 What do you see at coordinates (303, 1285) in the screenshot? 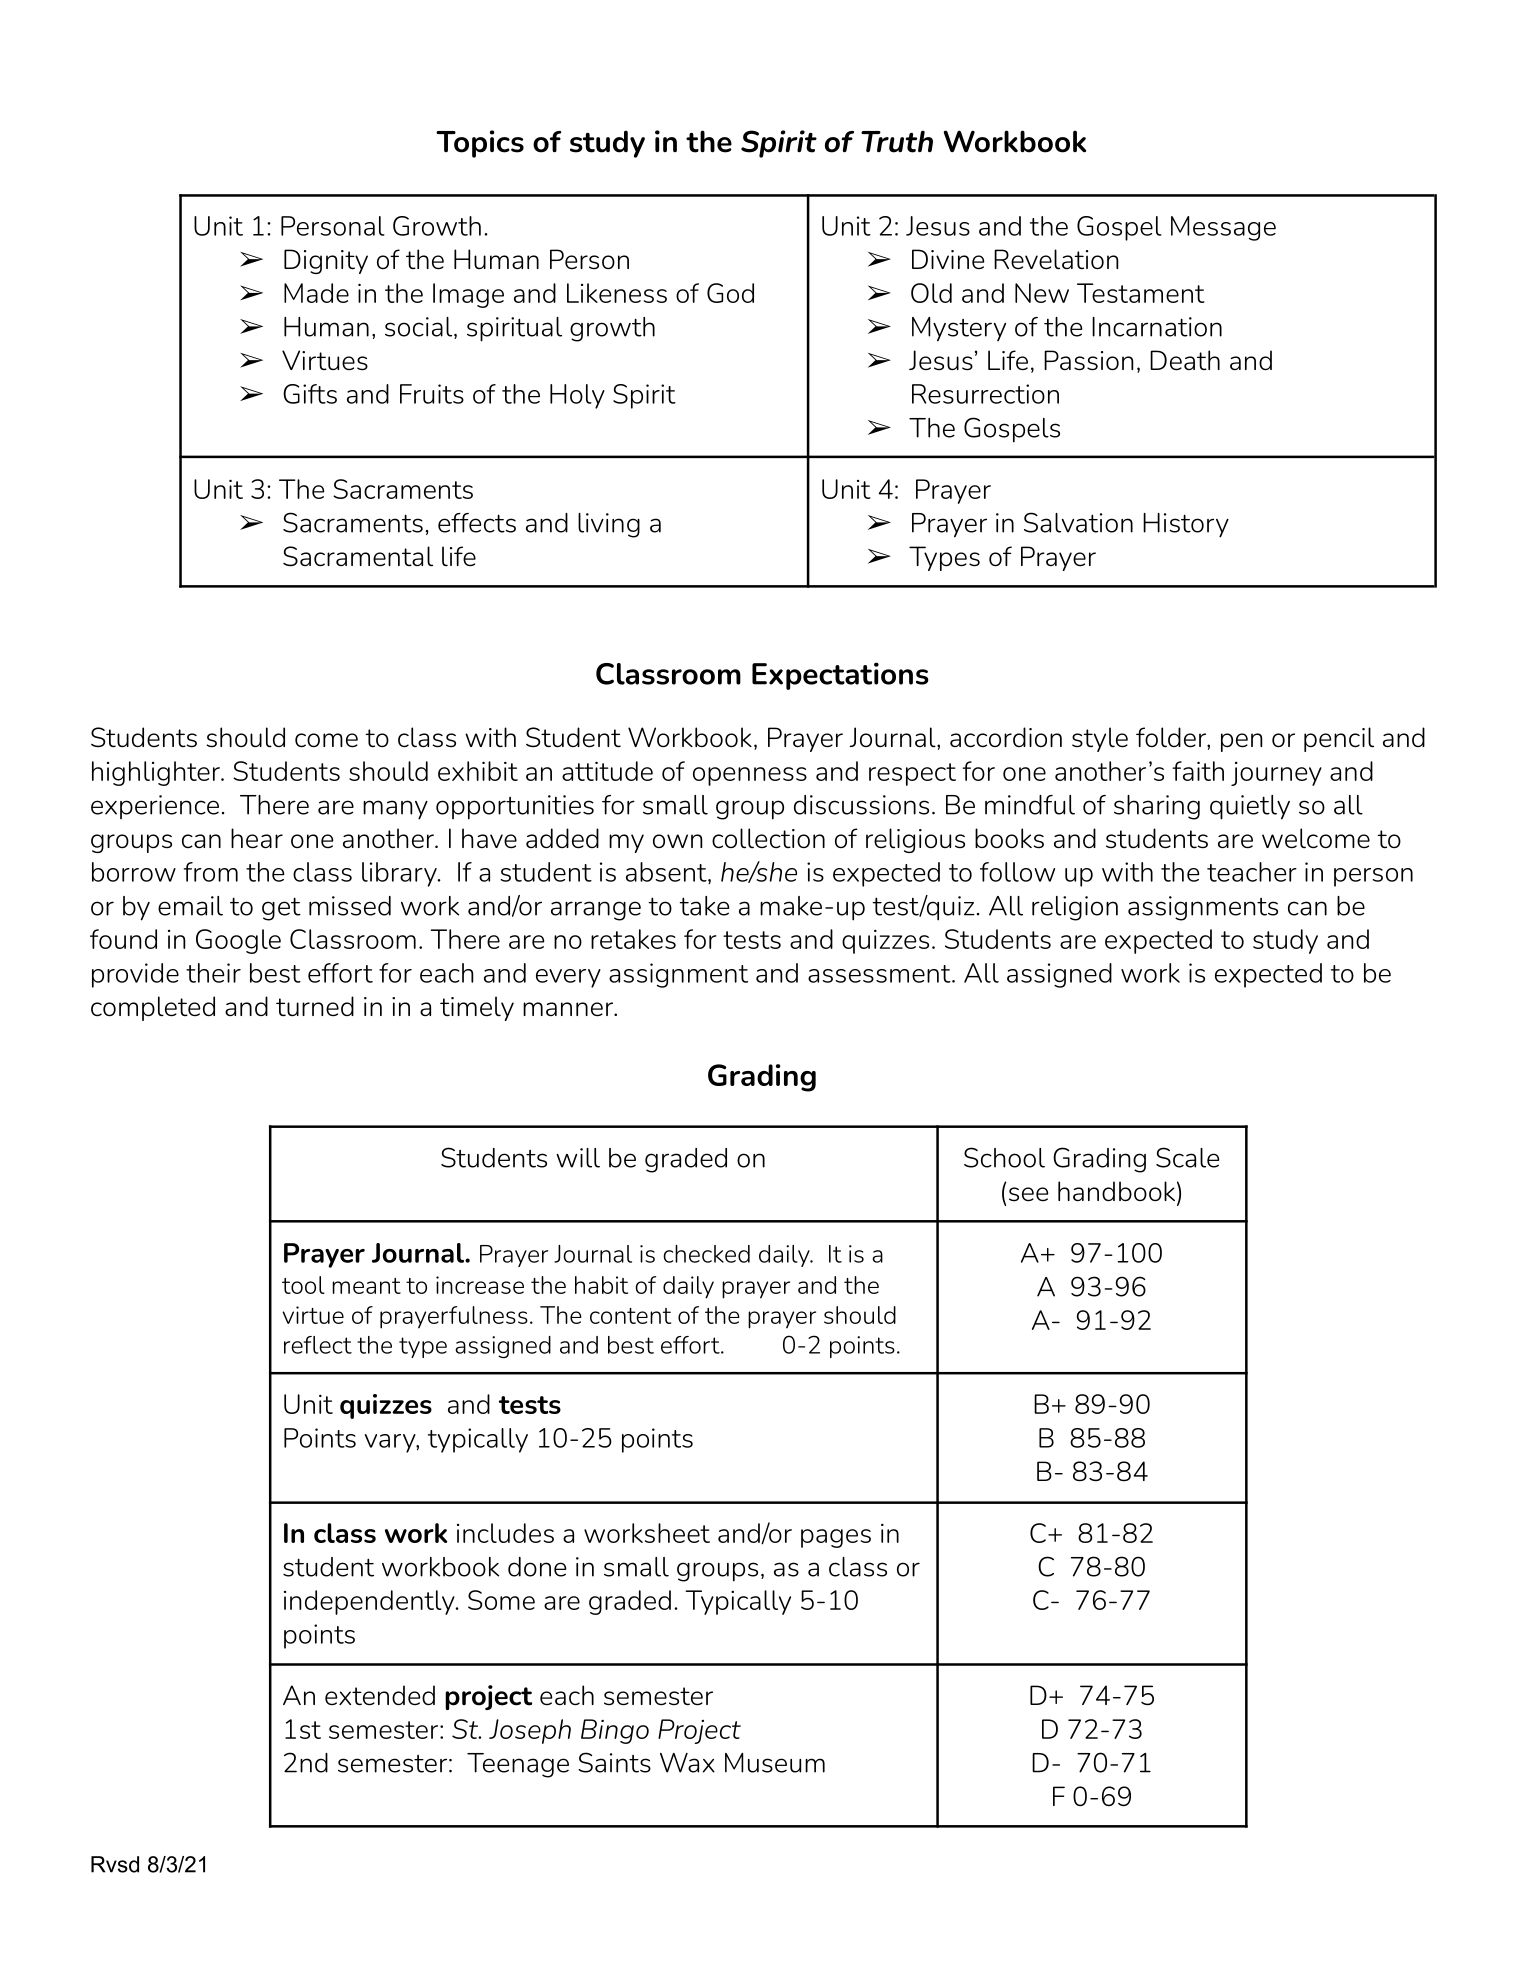
I see `tool` at bounding box center [303, 1285].
